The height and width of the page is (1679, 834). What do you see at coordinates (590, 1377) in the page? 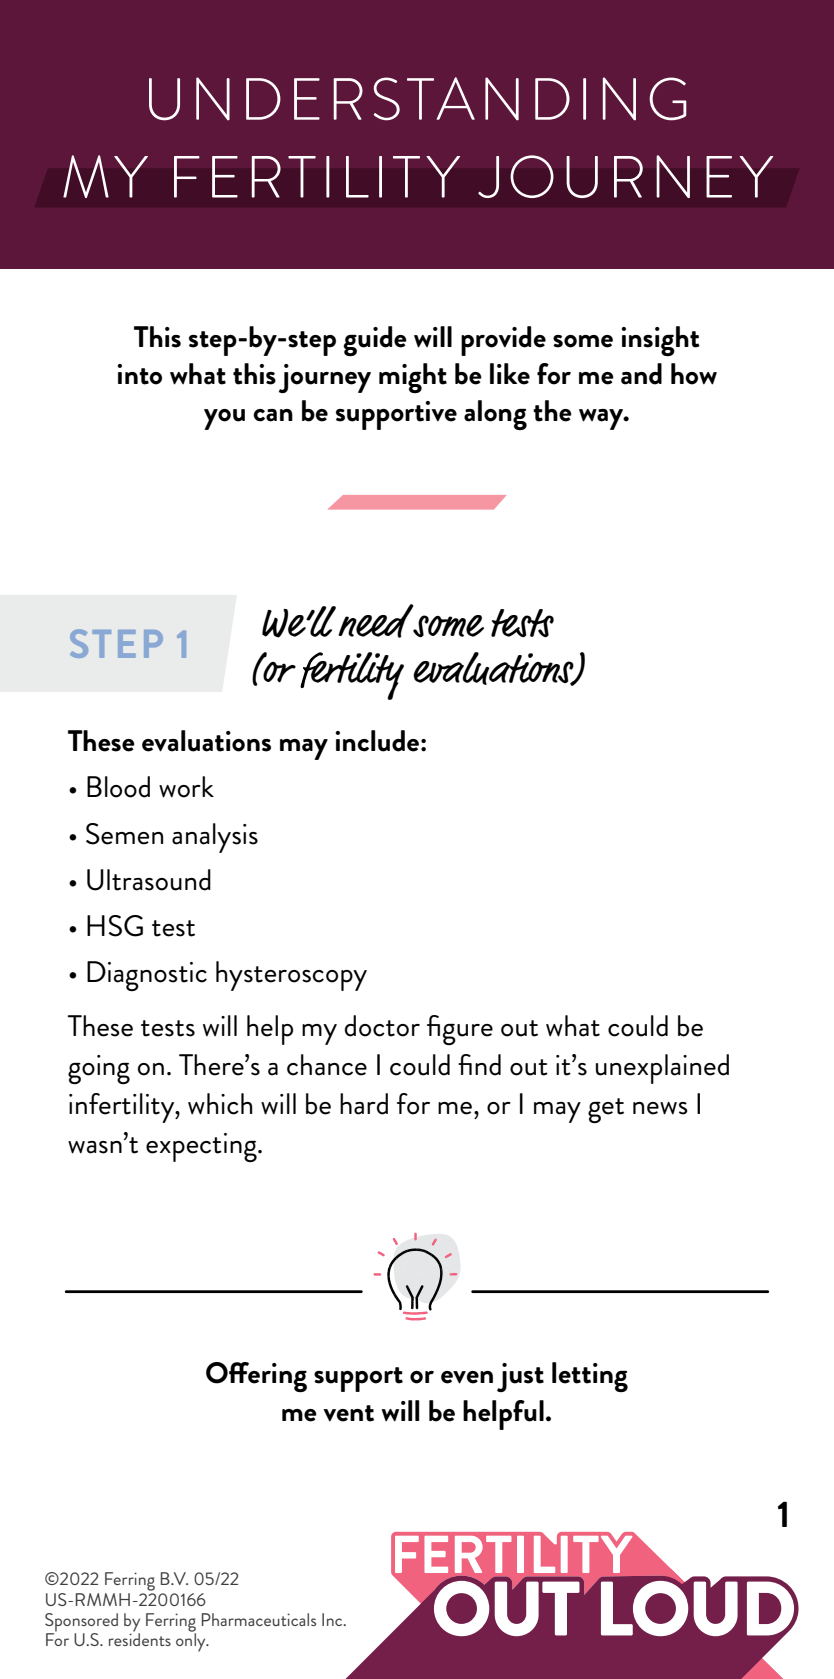
I see `letting` at bounding box center [590, 1377].
